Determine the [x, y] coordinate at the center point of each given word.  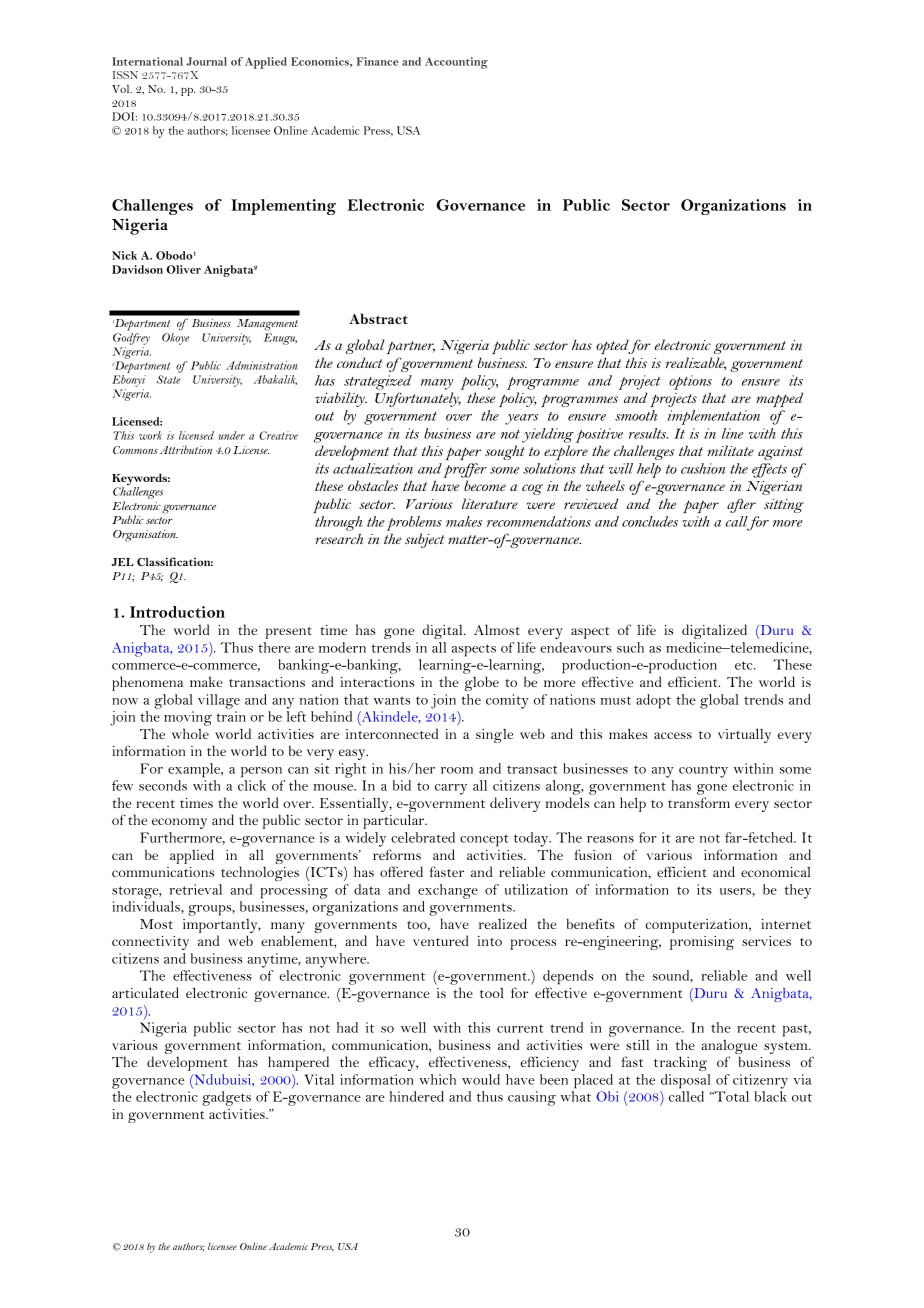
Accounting [456, 63]
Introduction [177, 612]
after [741, 505]
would [481, 1079]
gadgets [227, 1098]
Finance [378, 61]
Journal [207, 61]
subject [425, 540]
